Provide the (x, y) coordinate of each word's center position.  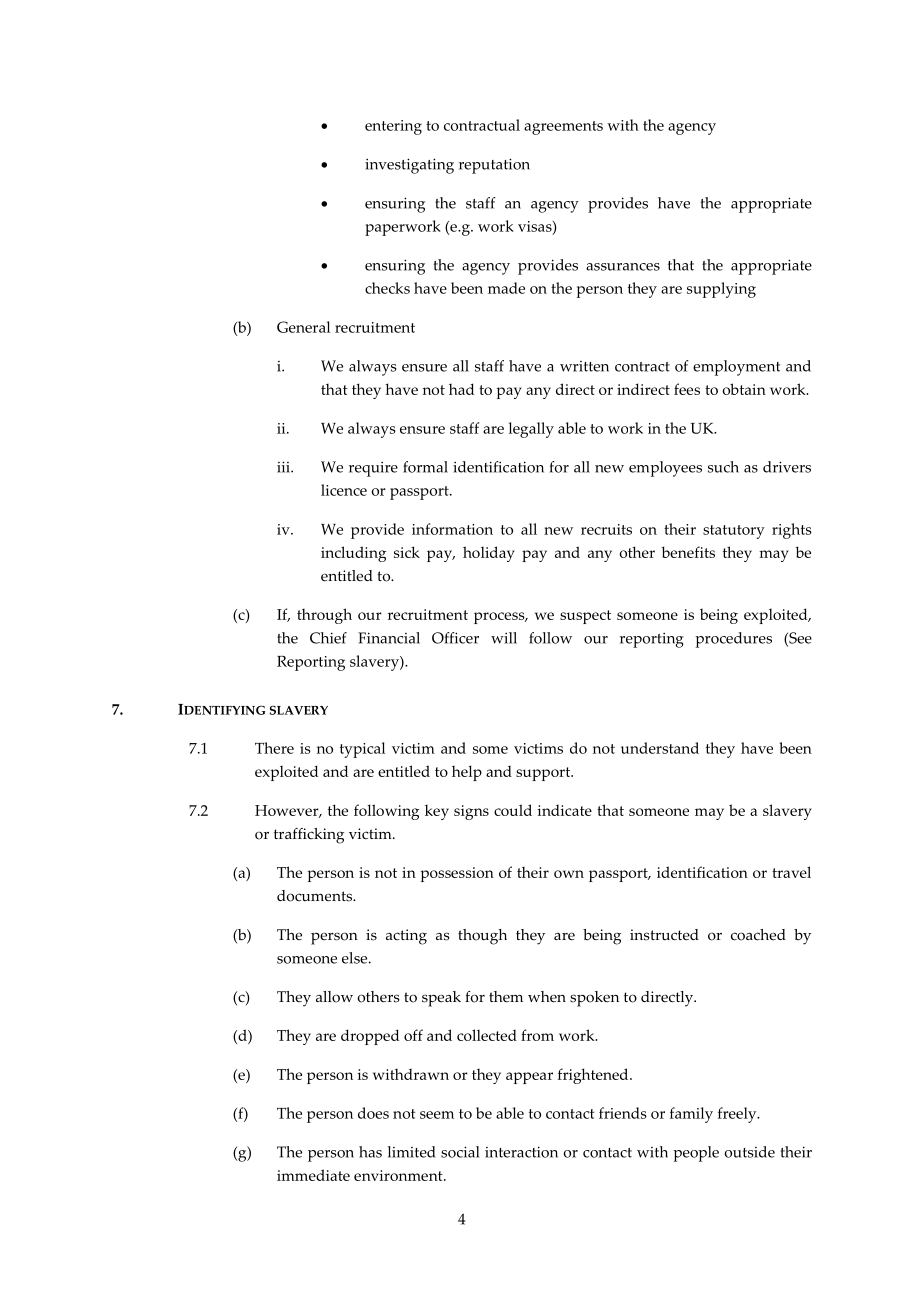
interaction (521, 1152)
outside (749, 1152)
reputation (494, 166)
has (370, 1152)
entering (393, 127)
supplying (721, 290)
